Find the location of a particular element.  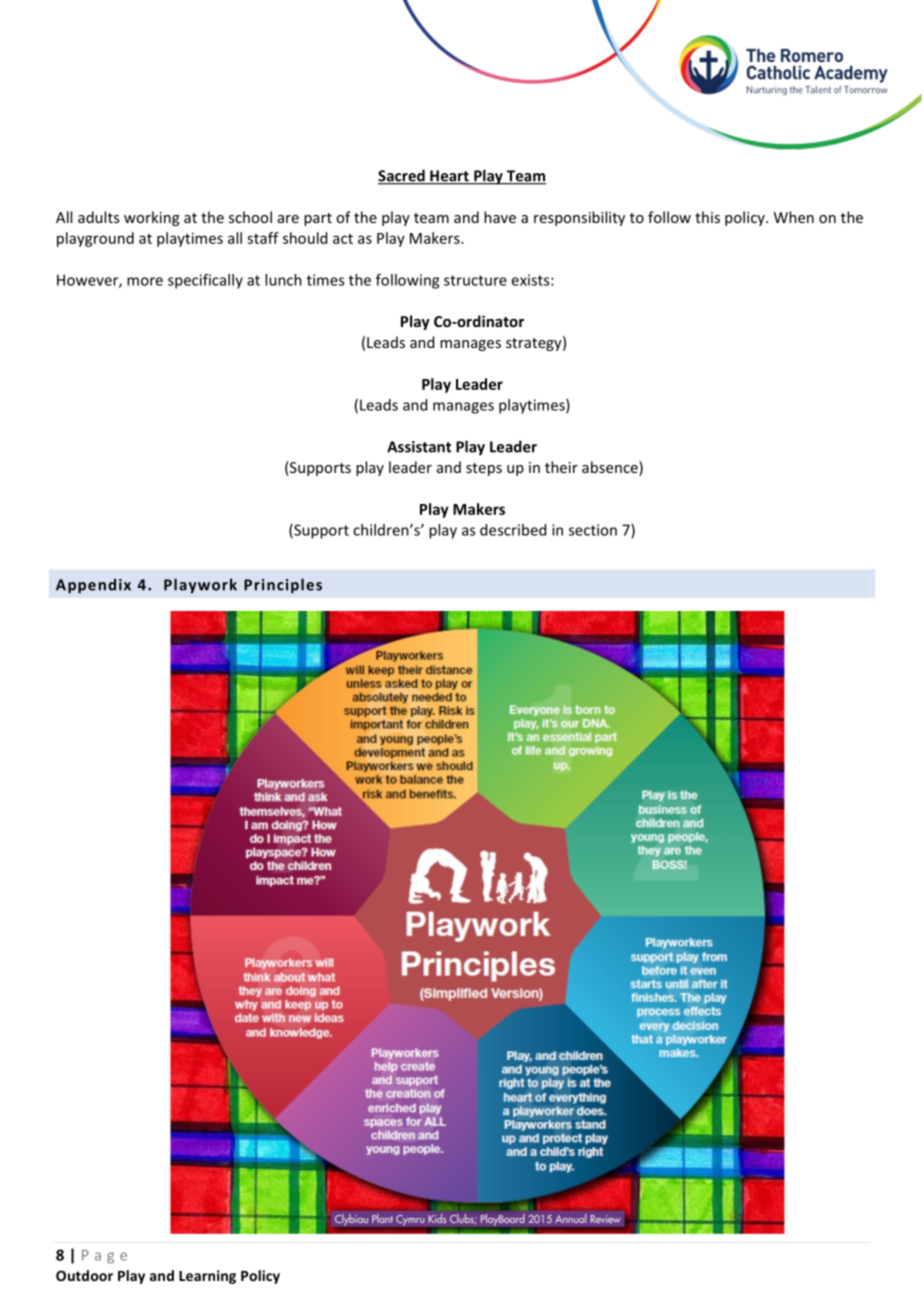

Heart is located at coordinates (449, 177).
